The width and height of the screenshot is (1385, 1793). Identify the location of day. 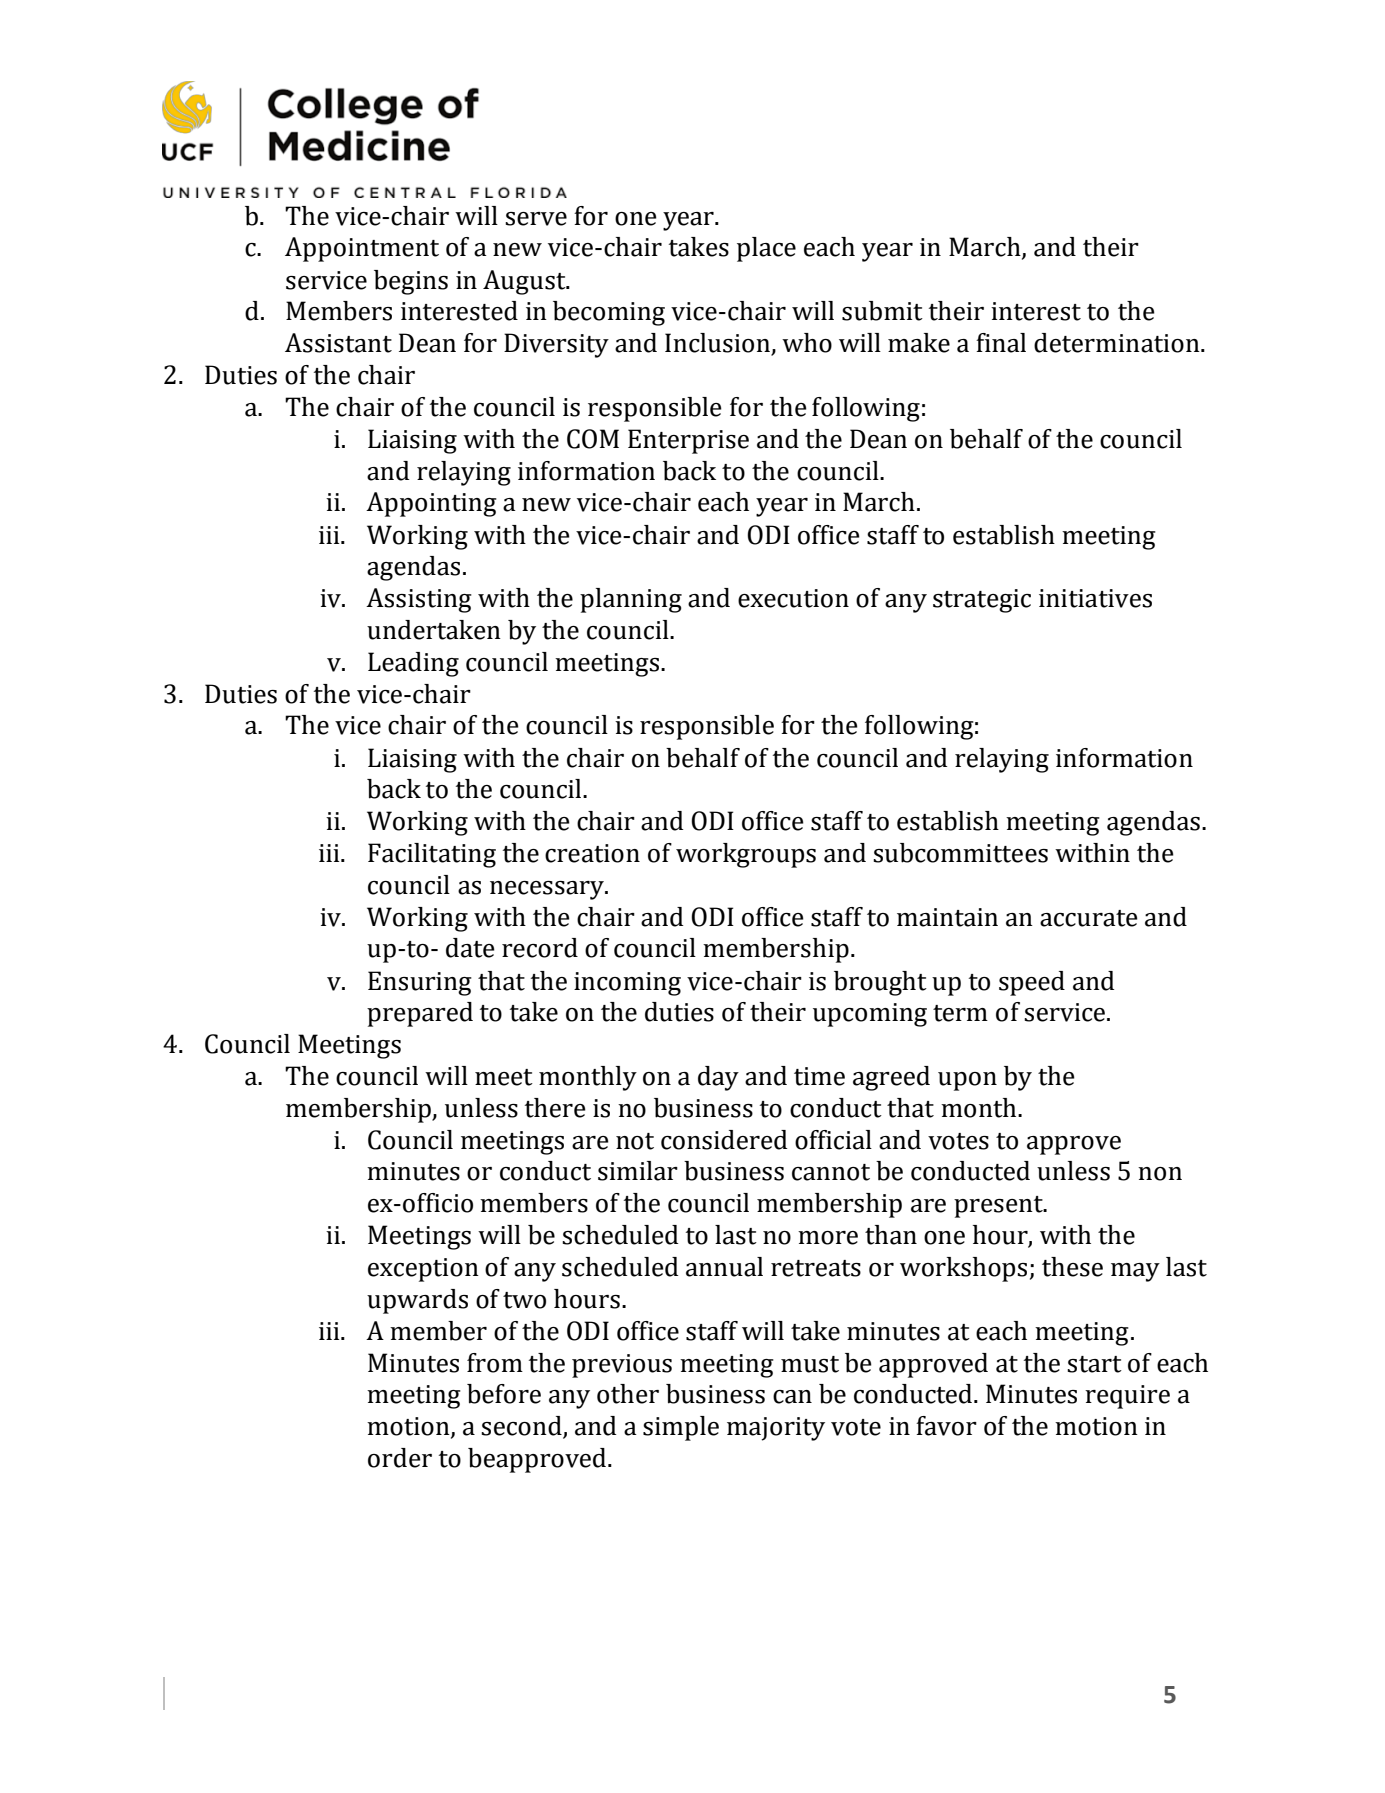
(718, 1078).
